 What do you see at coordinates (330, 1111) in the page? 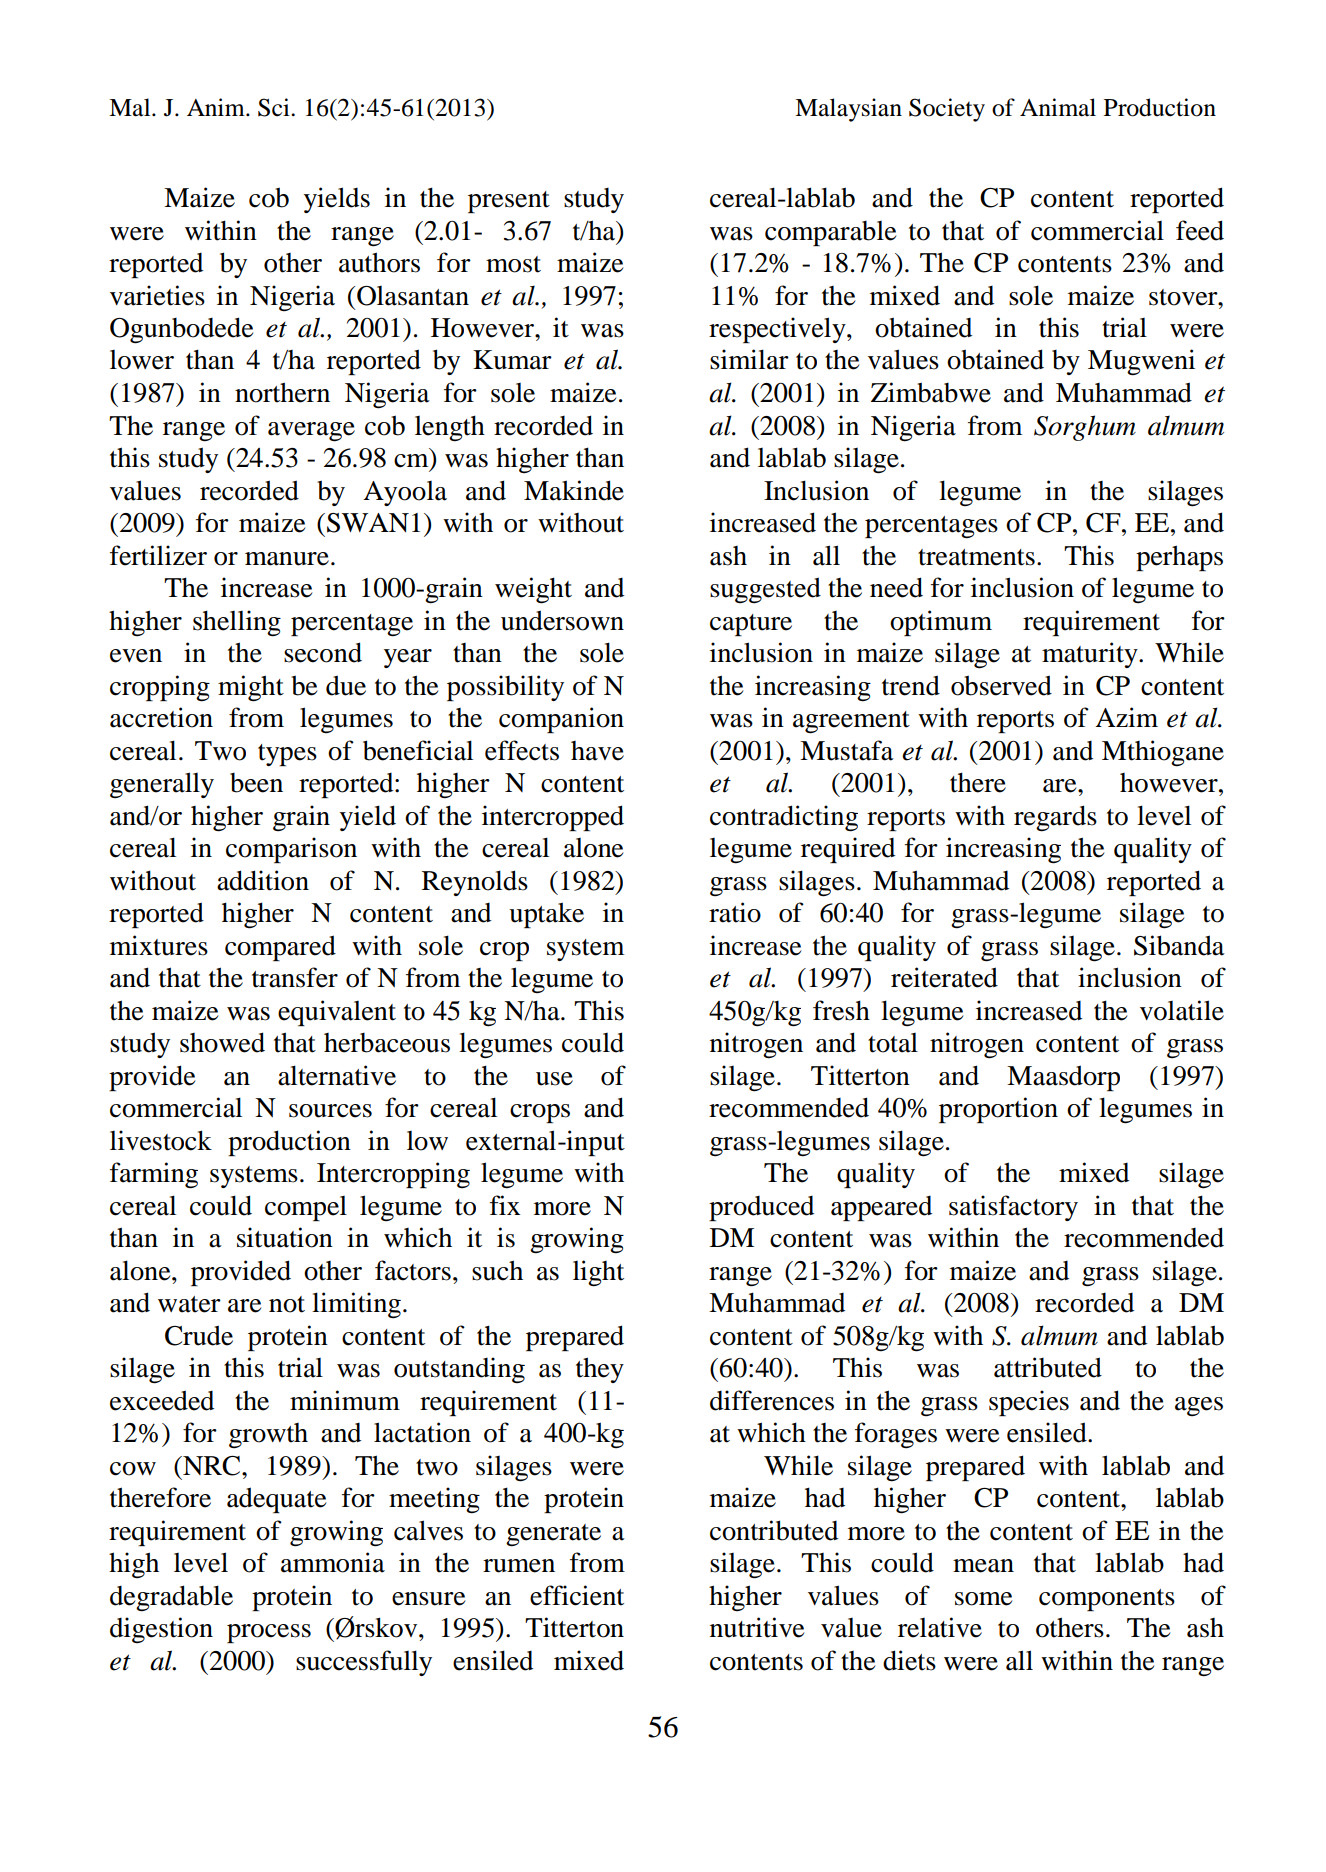
I see `sources` at bounding box center [330, 1111].
